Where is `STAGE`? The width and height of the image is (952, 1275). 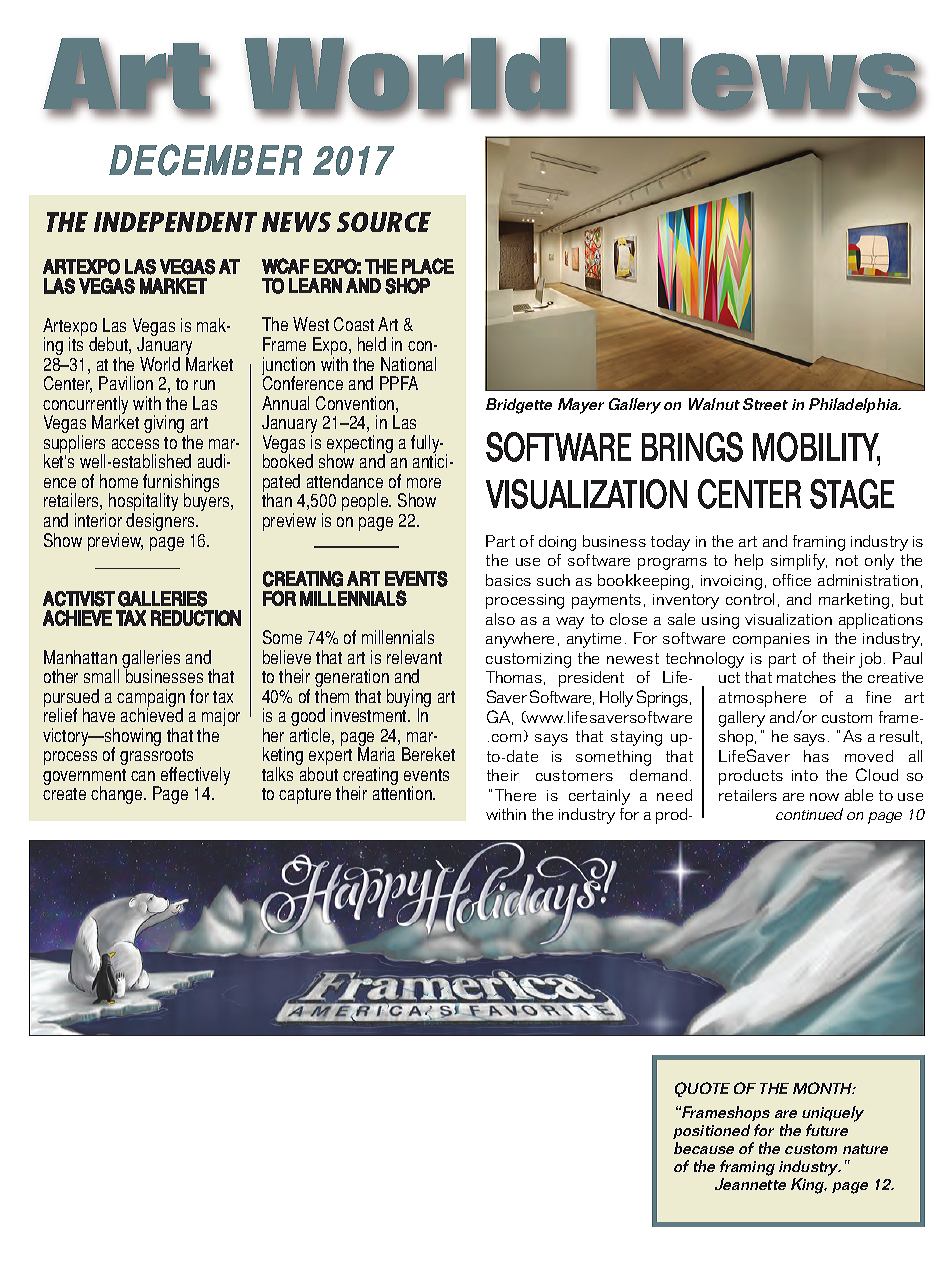 STAGE is located at coordinates (852, 494).
